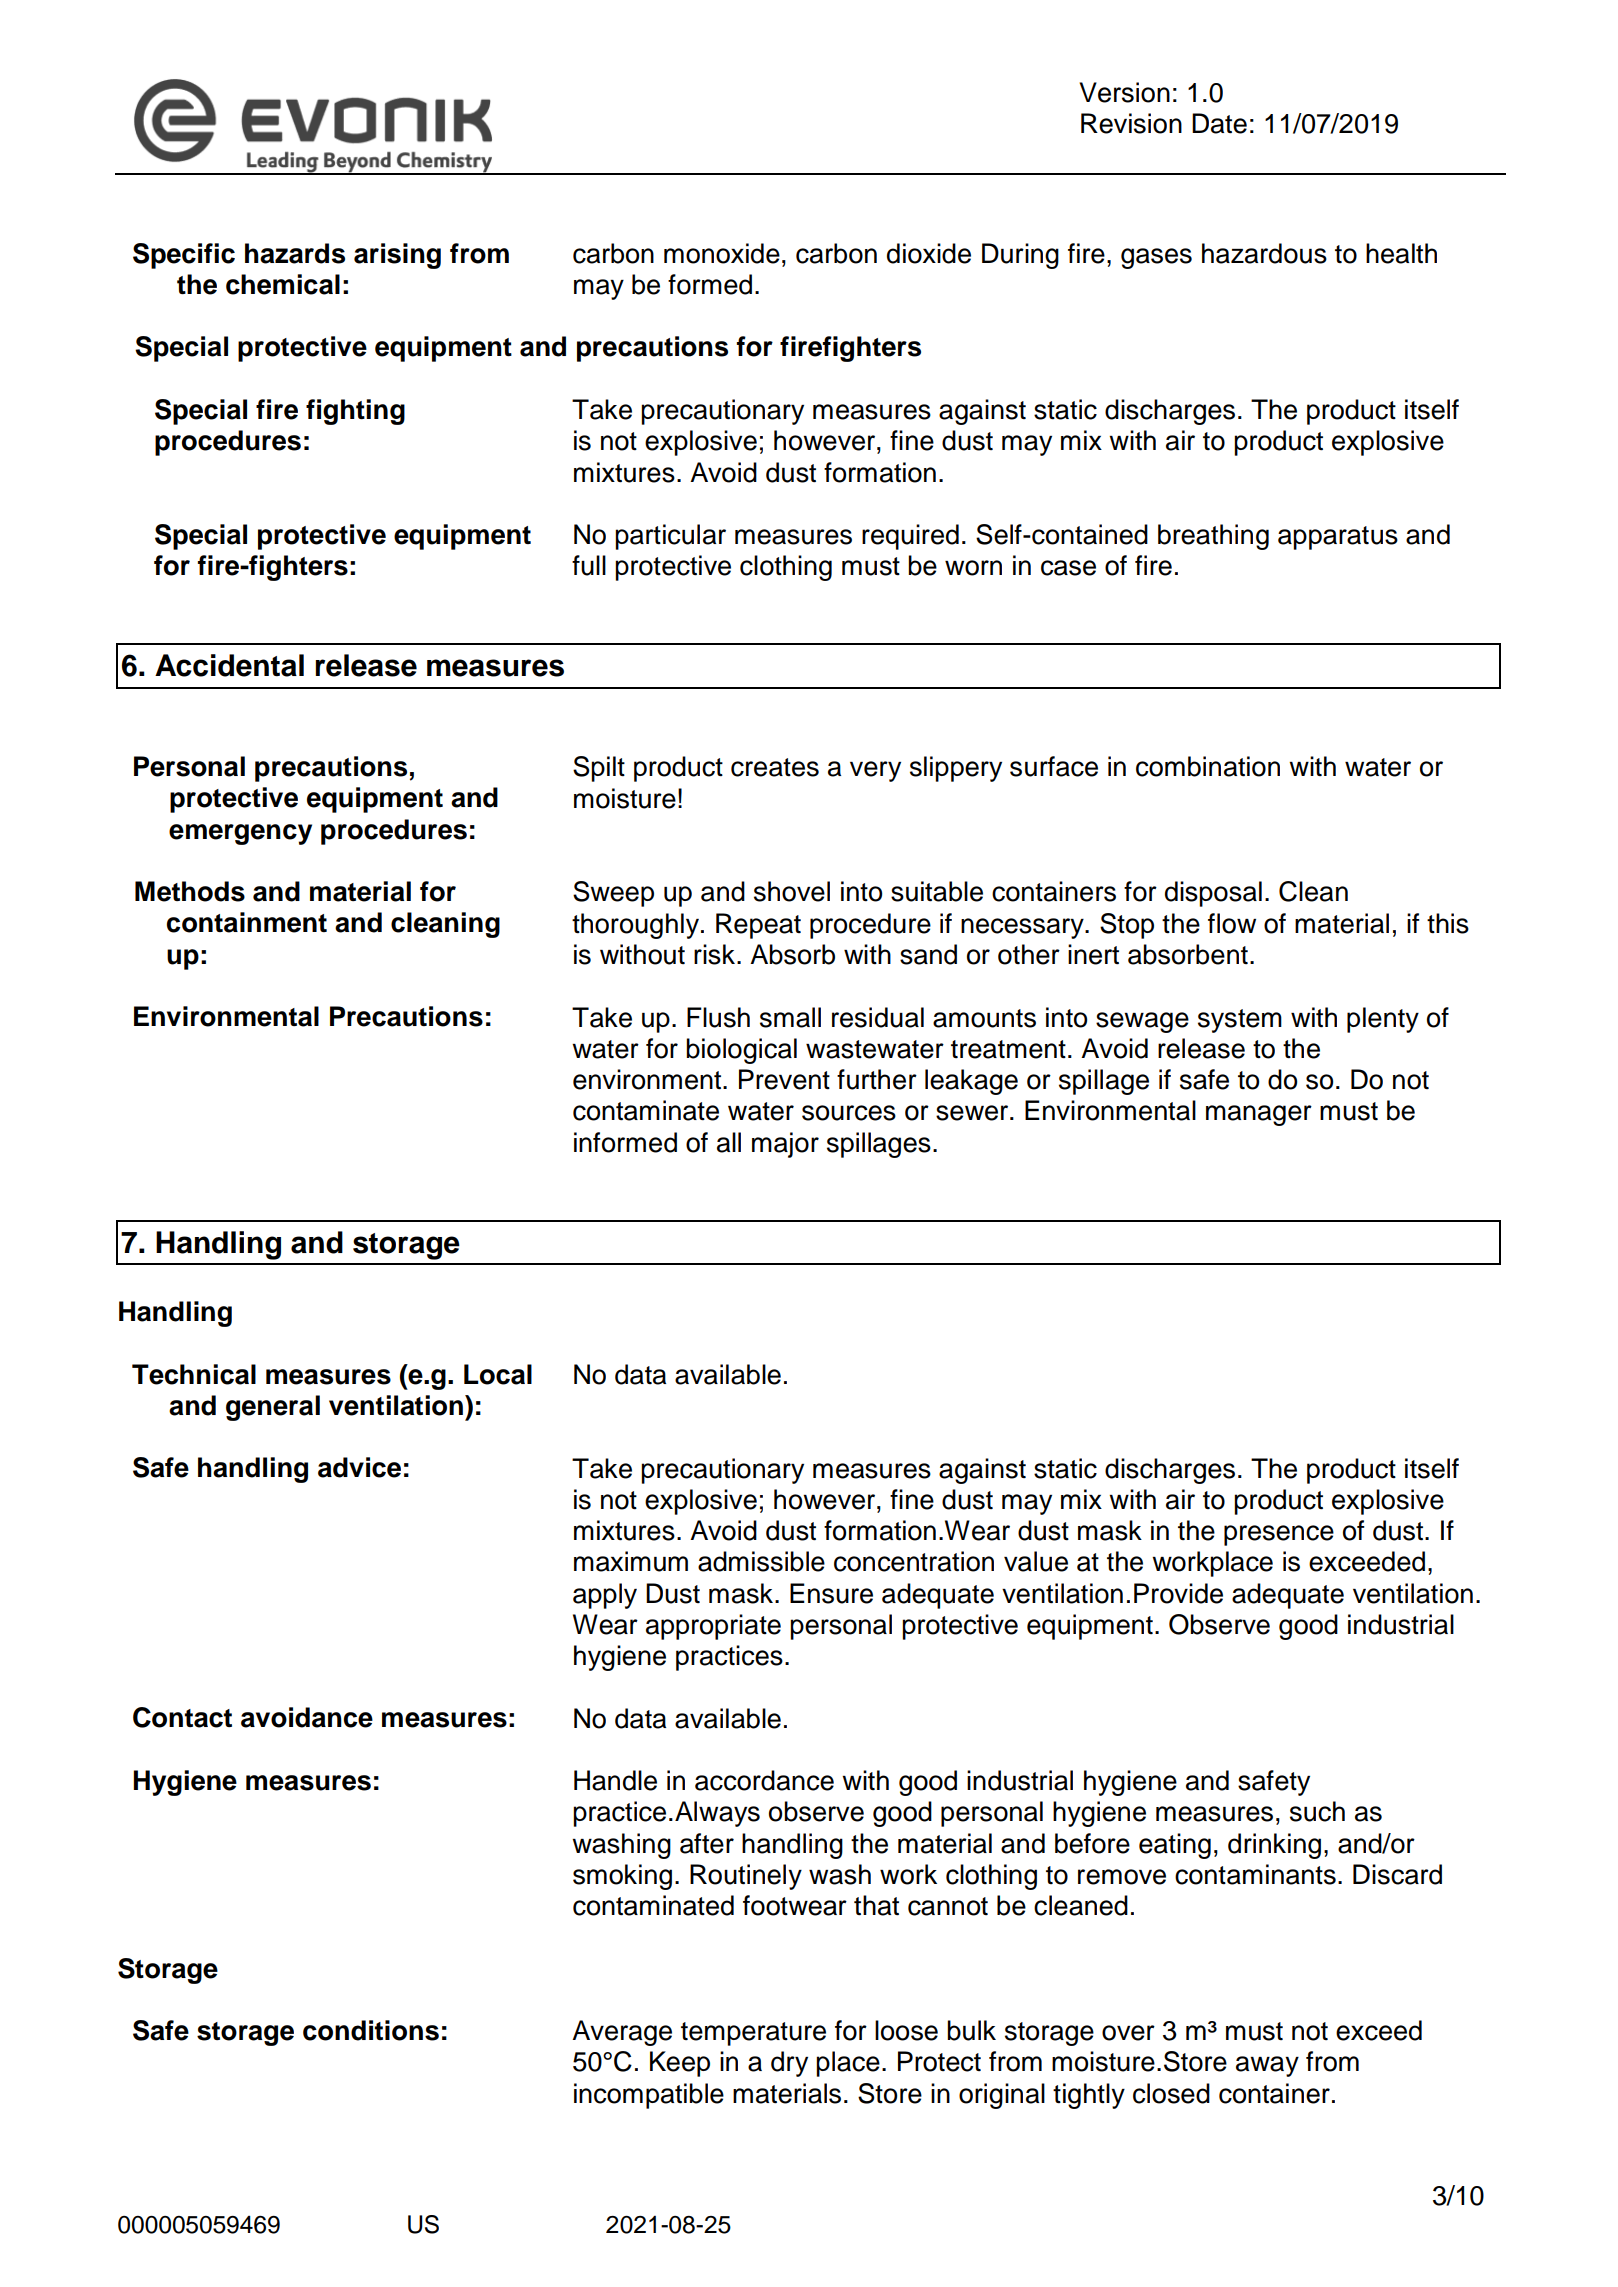 This screenshot has height=2287, width=1618. Describe the element at coordinates (371, 2030) in the screenshot. I see `conditions` at that location.
